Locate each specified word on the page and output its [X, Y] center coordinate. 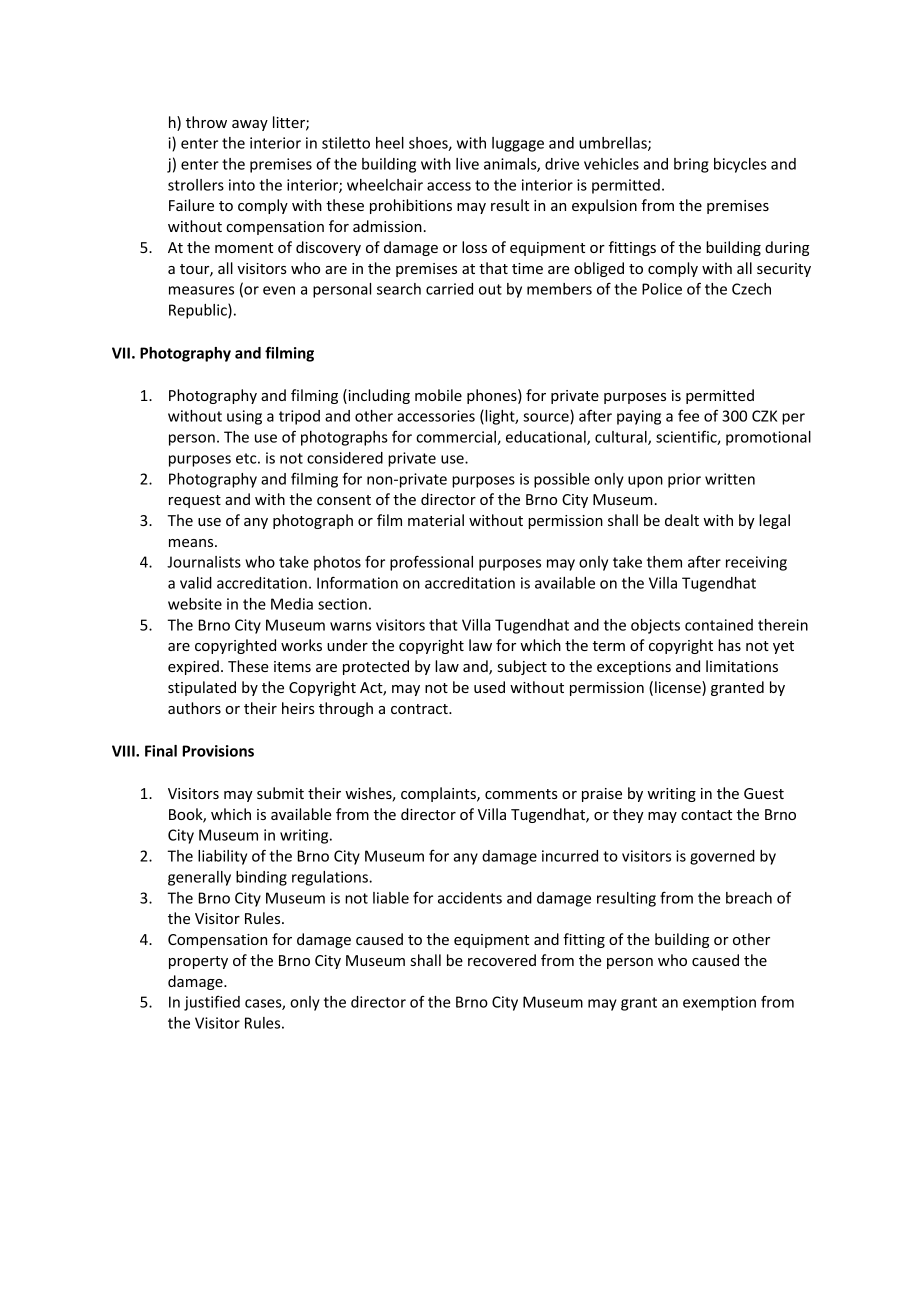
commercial [457, 438]
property [198, 962]
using [244, 417]
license [679, 688]
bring [691, 165]
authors [194, 708]
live [467, 164]
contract [420, 709]
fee [688, 416]
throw [206, 122]
